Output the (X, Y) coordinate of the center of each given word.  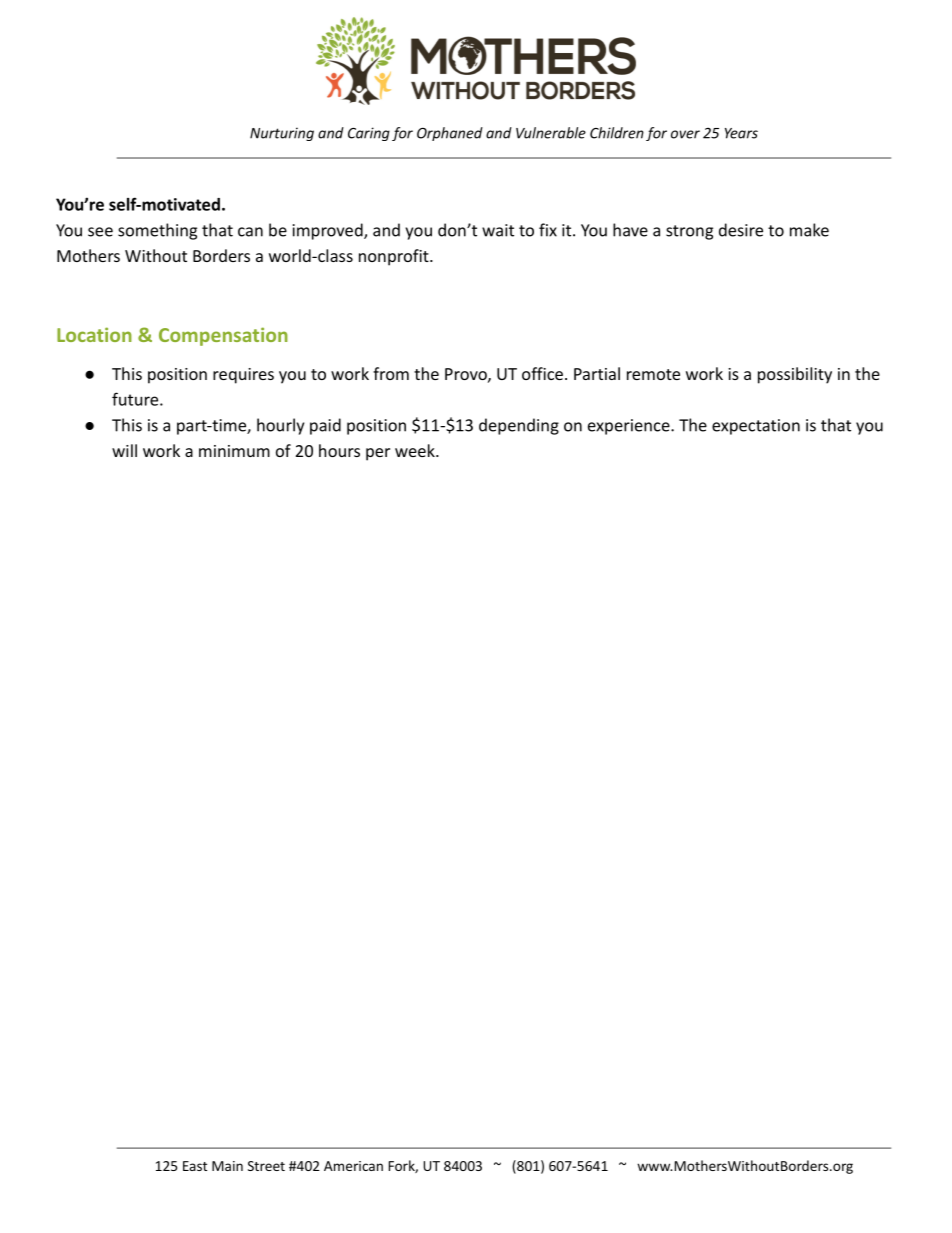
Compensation (223, 336)
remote (653, 374)
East (195, 1166)
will (124, 450)
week (416, 450)
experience (630, 427)
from (391, 373)
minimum (234, 451)
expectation (756, 427)
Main (227, 1166)
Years (741, 133)
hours (339, 450)
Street (266, 1166)
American (353, 1166)
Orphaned (450, 134)
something (157, 231)
